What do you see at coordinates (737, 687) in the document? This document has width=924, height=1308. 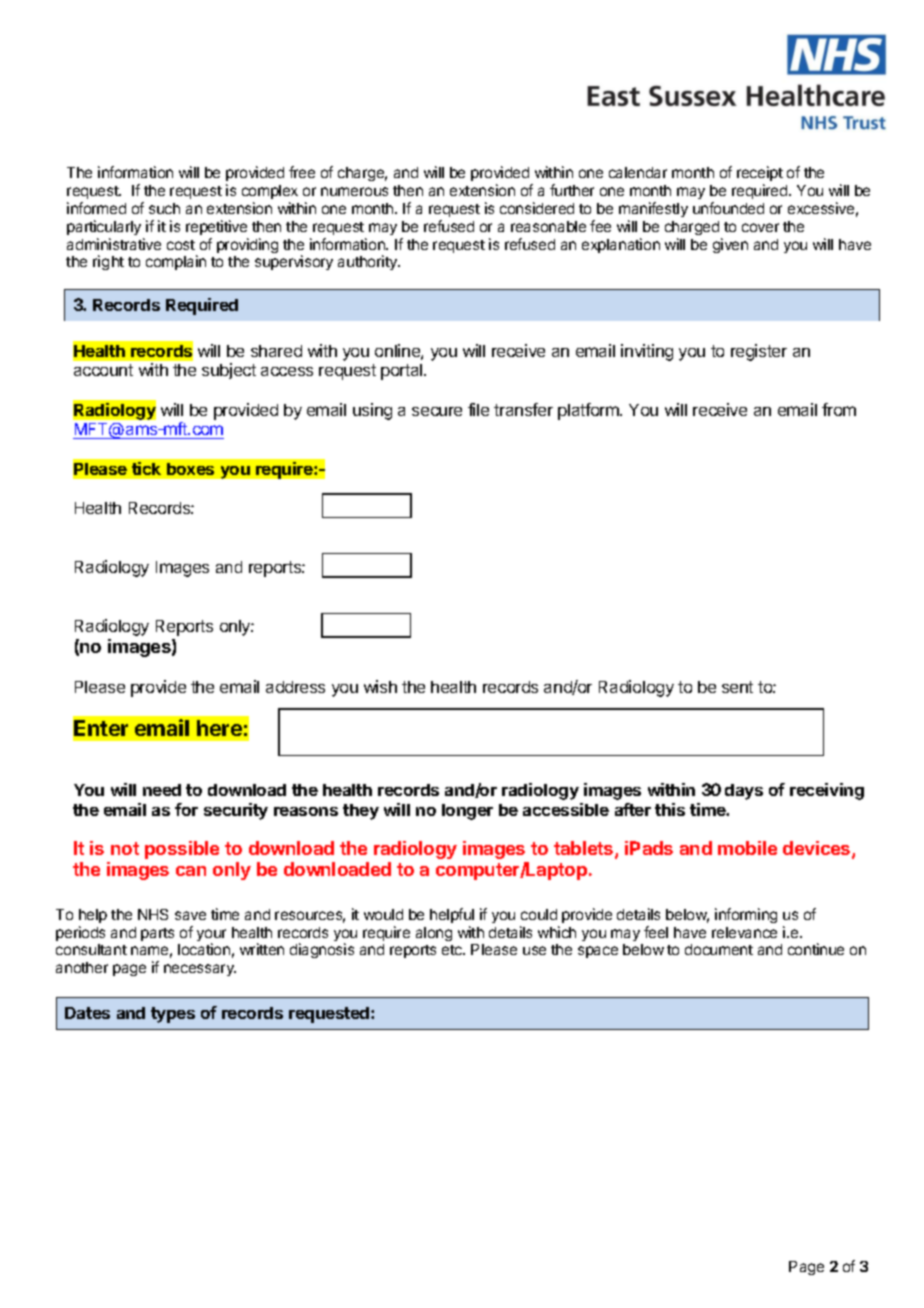 I see `sent` at bounding box center [737, 687].
